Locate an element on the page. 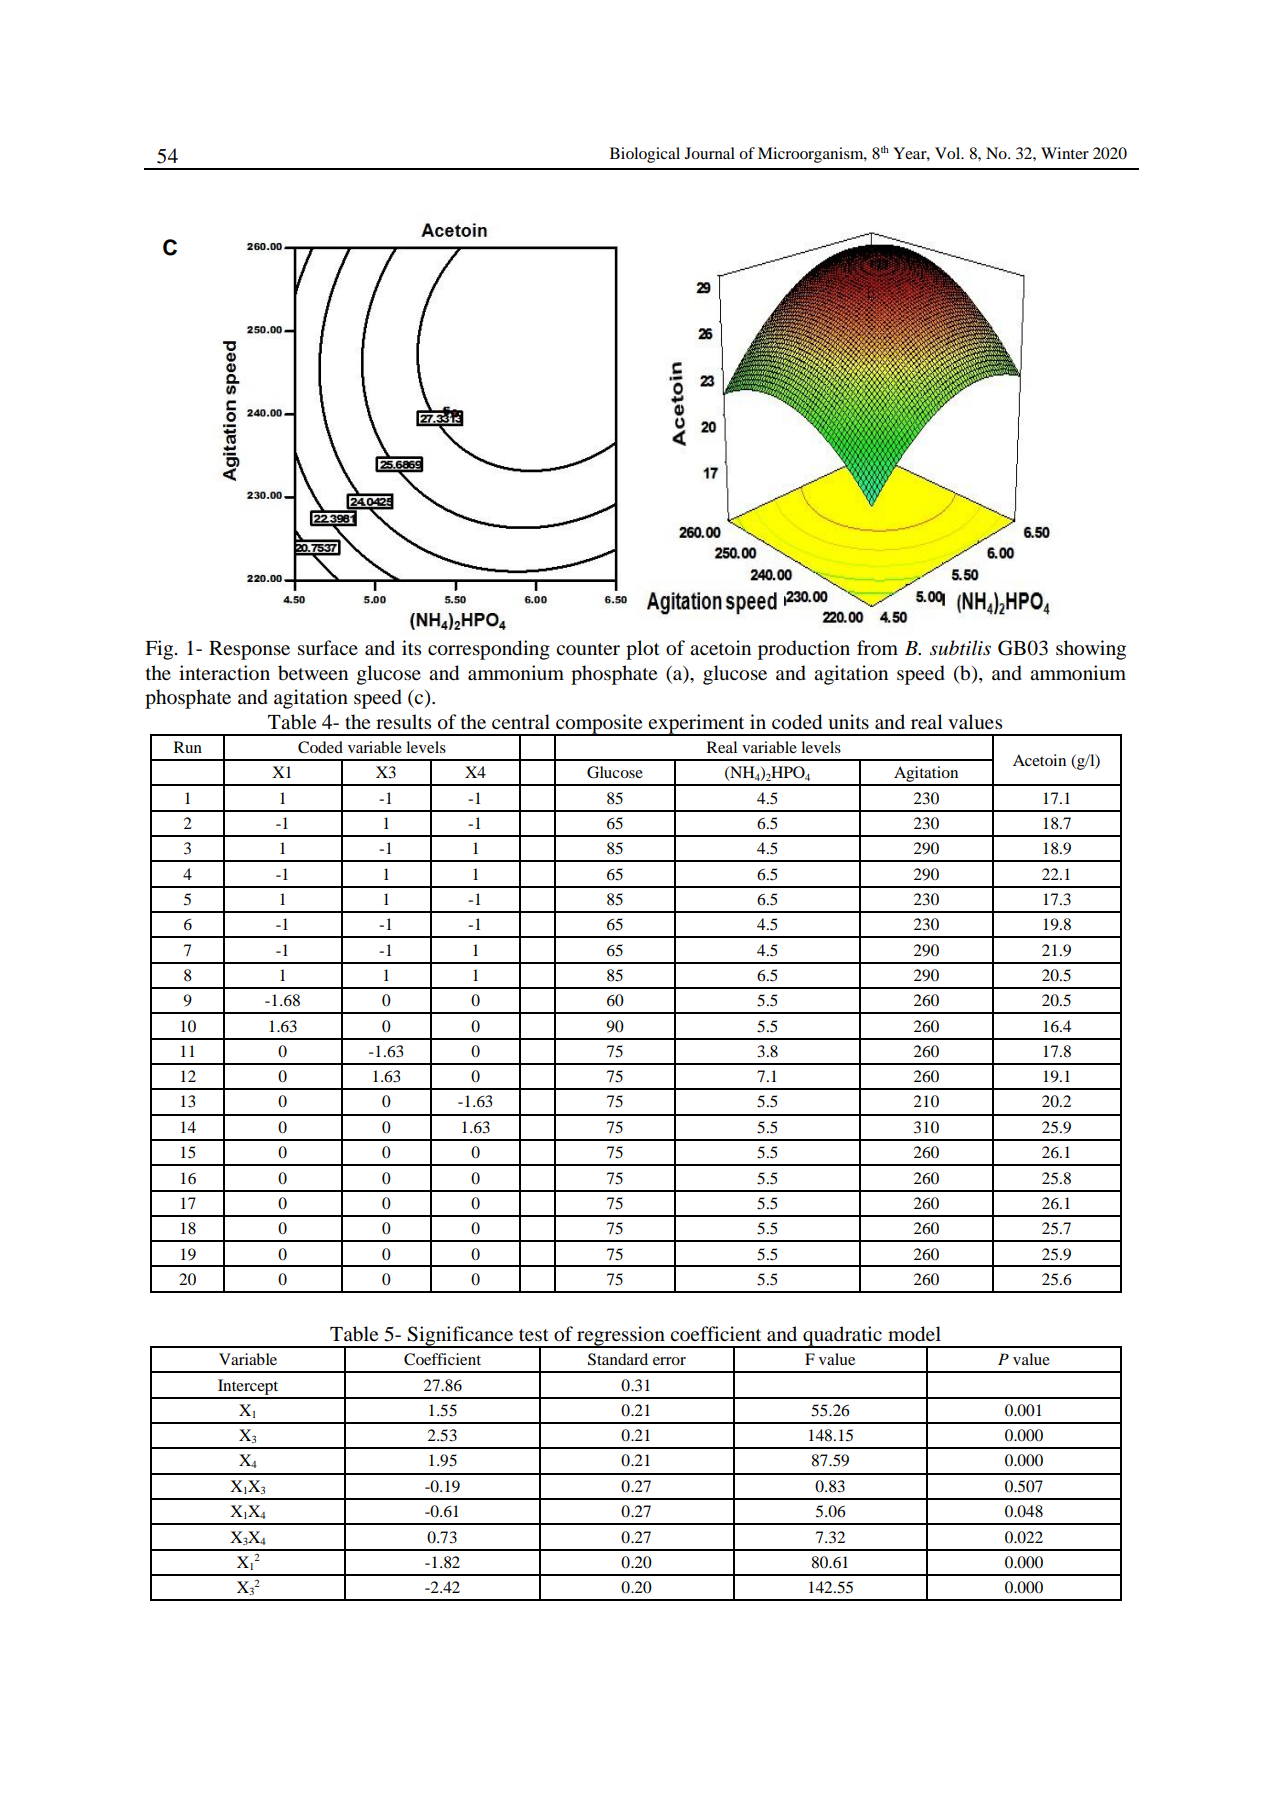 The width and height of the image is (1272, 1799). from is located at coordinates (877, 648).
